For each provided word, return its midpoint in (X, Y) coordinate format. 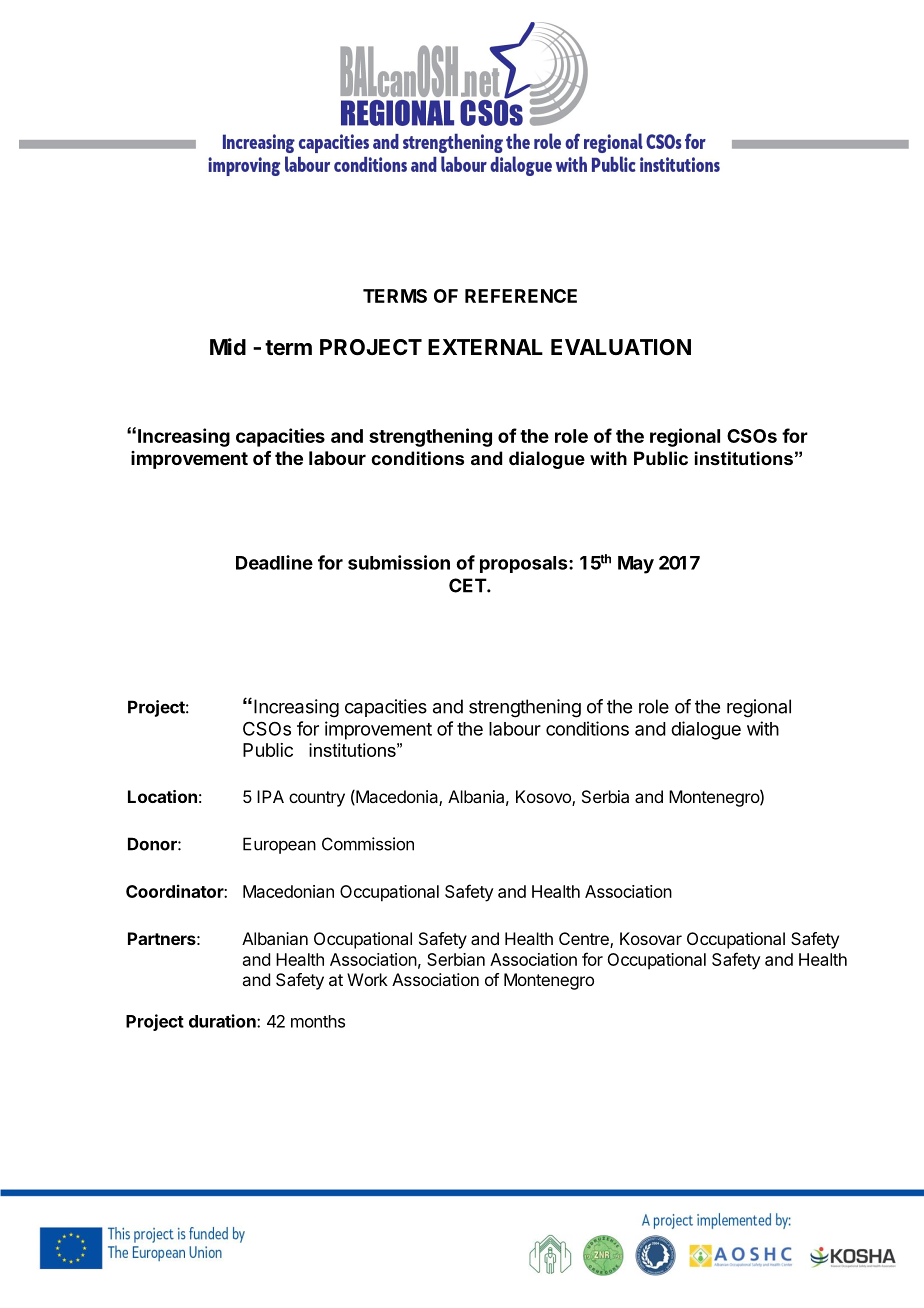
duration (223, 1021)
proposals (525, 564)
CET (468, 585)
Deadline (274, 562)
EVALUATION (621, 347)
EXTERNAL (485, 347)
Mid (228, 346)
